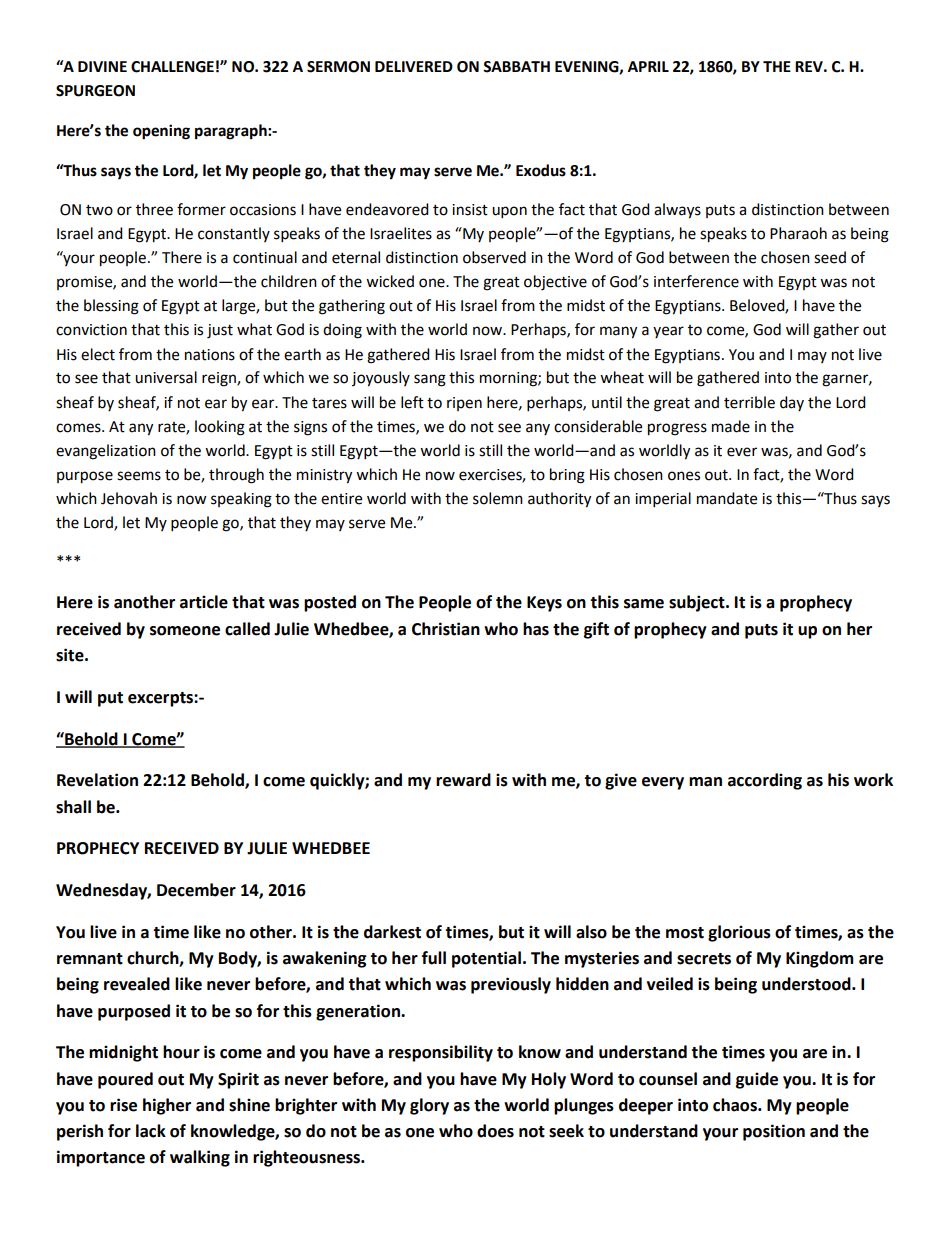 This screenshot has height=1233, width=952. What do you see at coordinates (185, 631) in the screenshot?
I see `someone` at bounding box center [185, 631].
